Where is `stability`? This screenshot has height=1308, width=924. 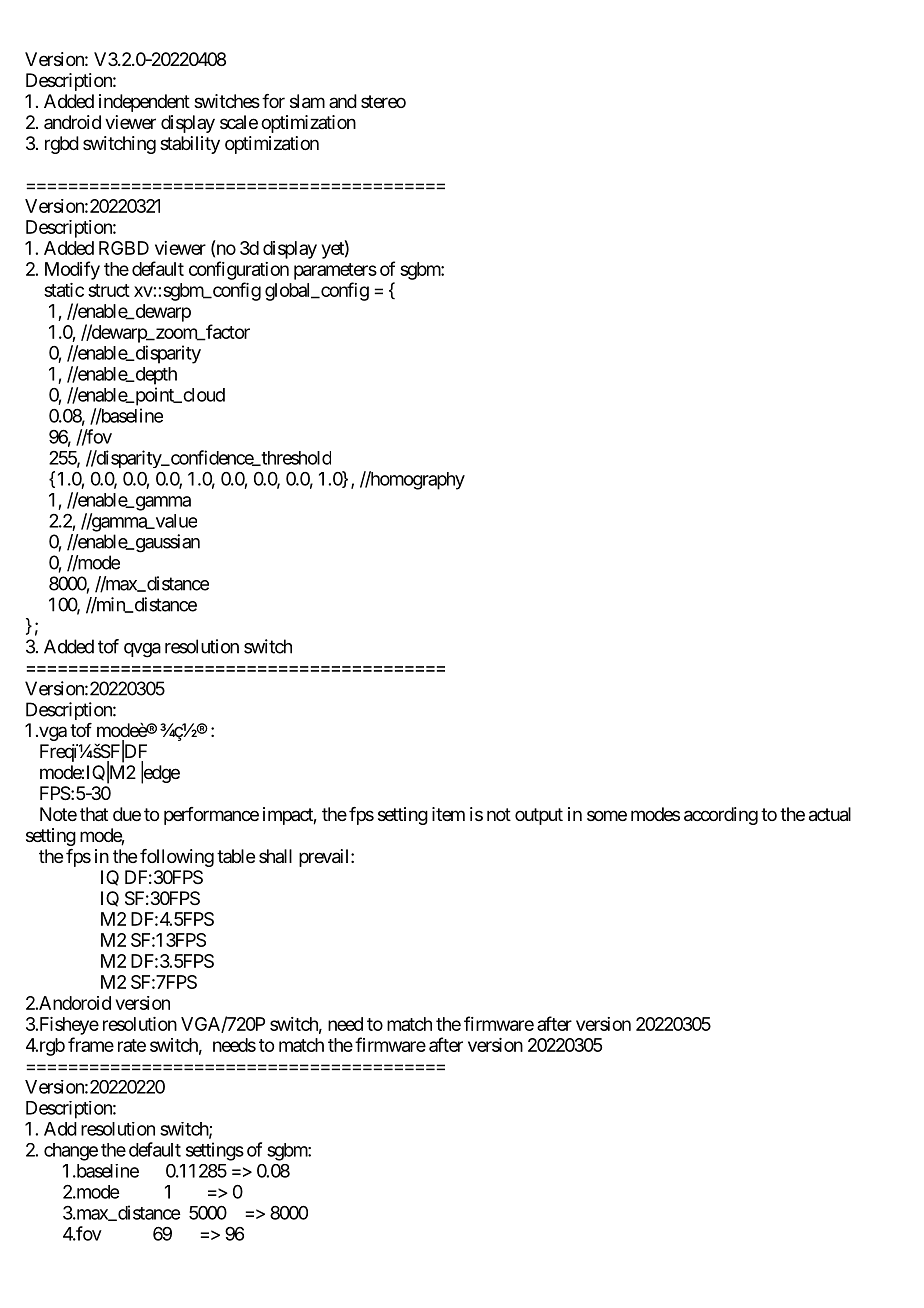
stability is located at coordinates (190, 145).
